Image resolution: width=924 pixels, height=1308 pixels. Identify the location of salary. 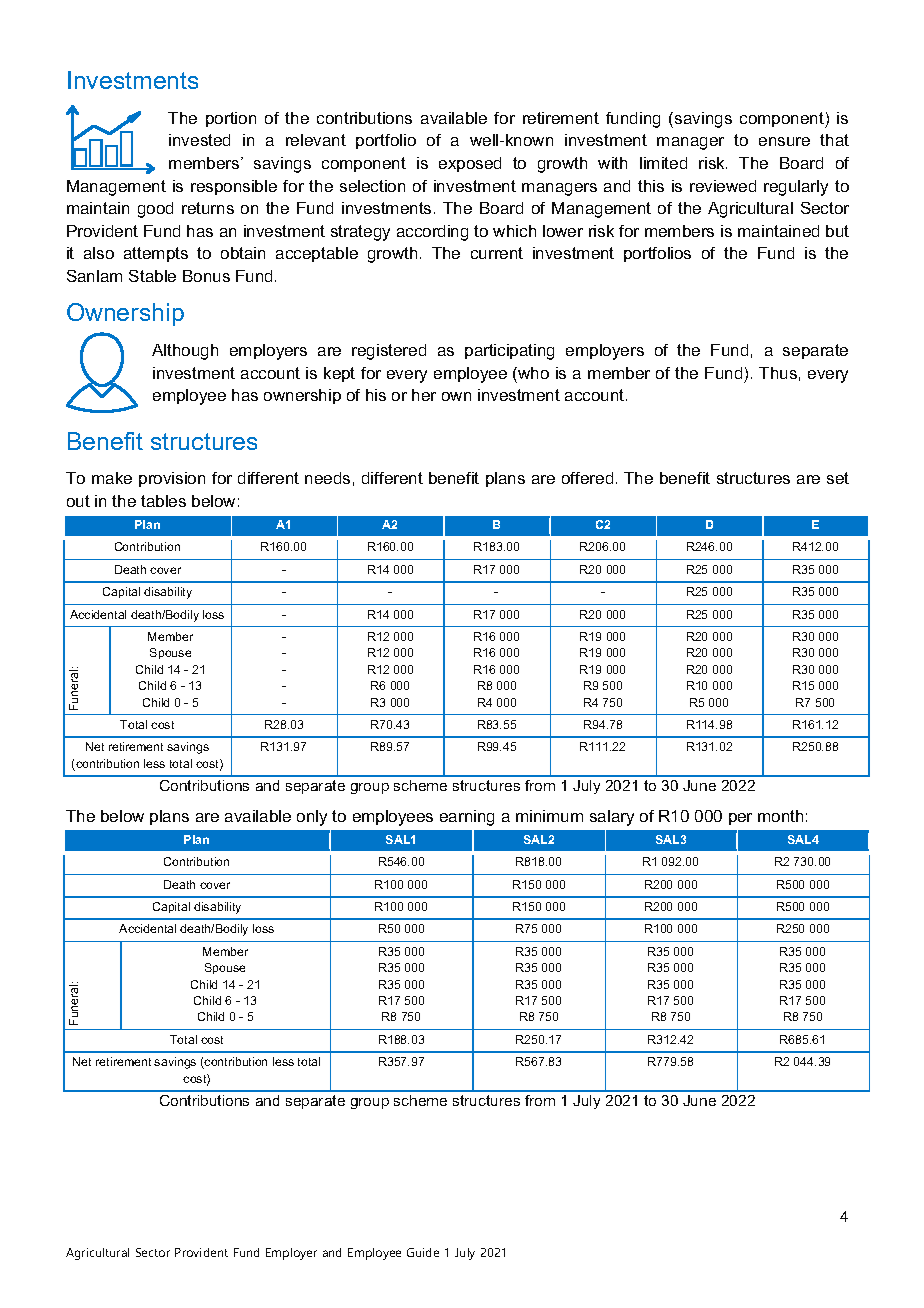
(612, 818).
